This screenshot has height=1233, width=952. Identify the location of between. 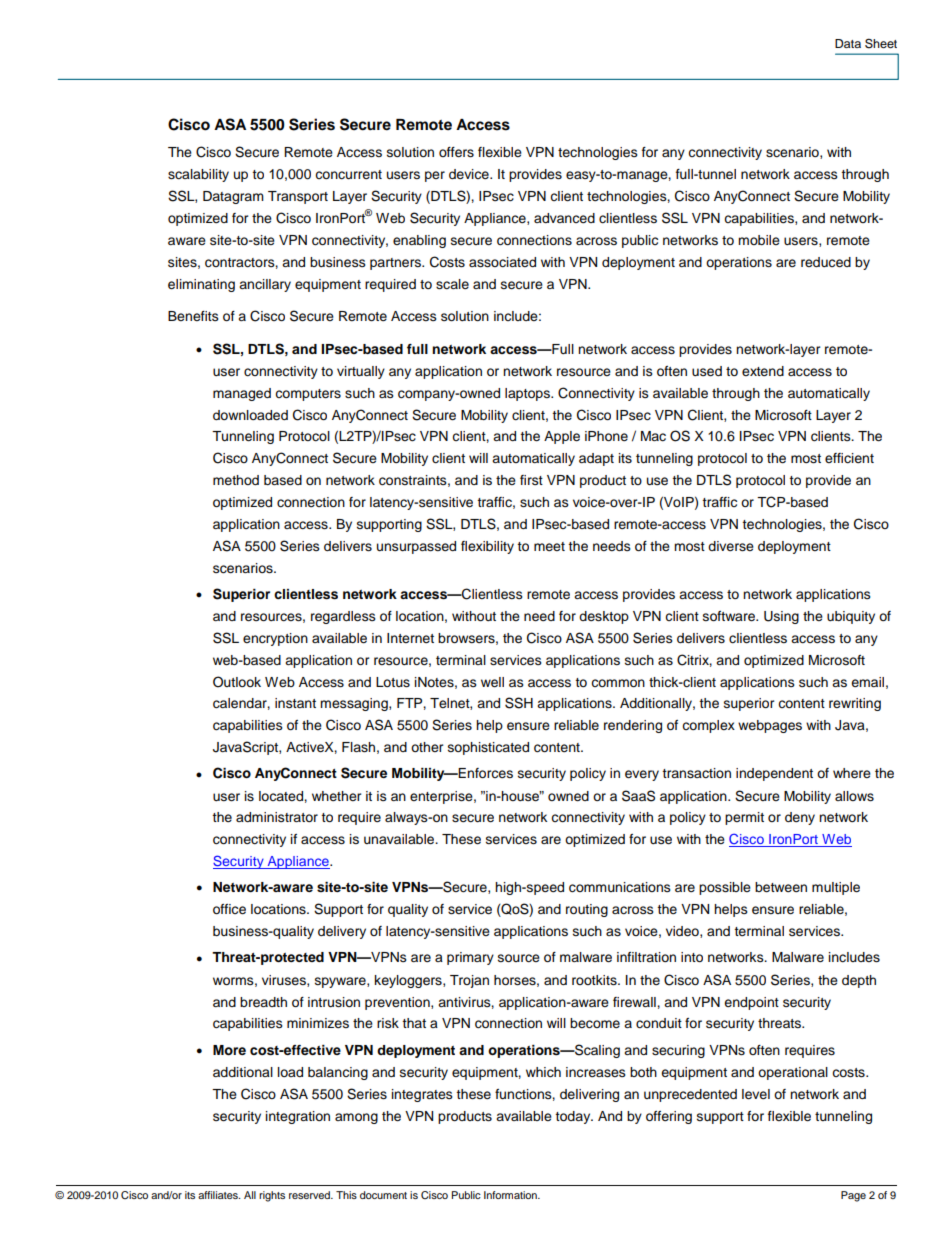
(781, 887).
